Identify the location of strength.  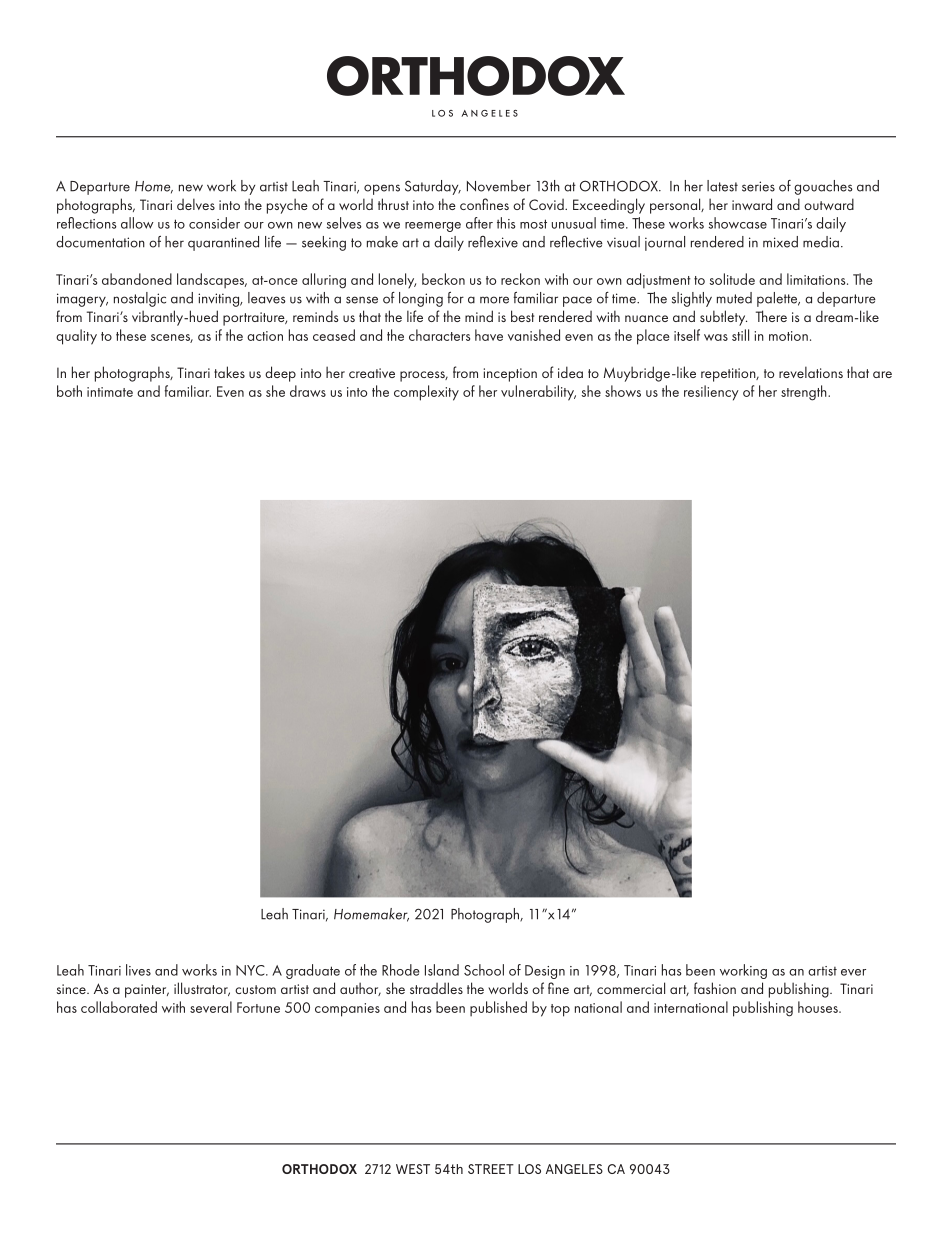
(805, 393).
